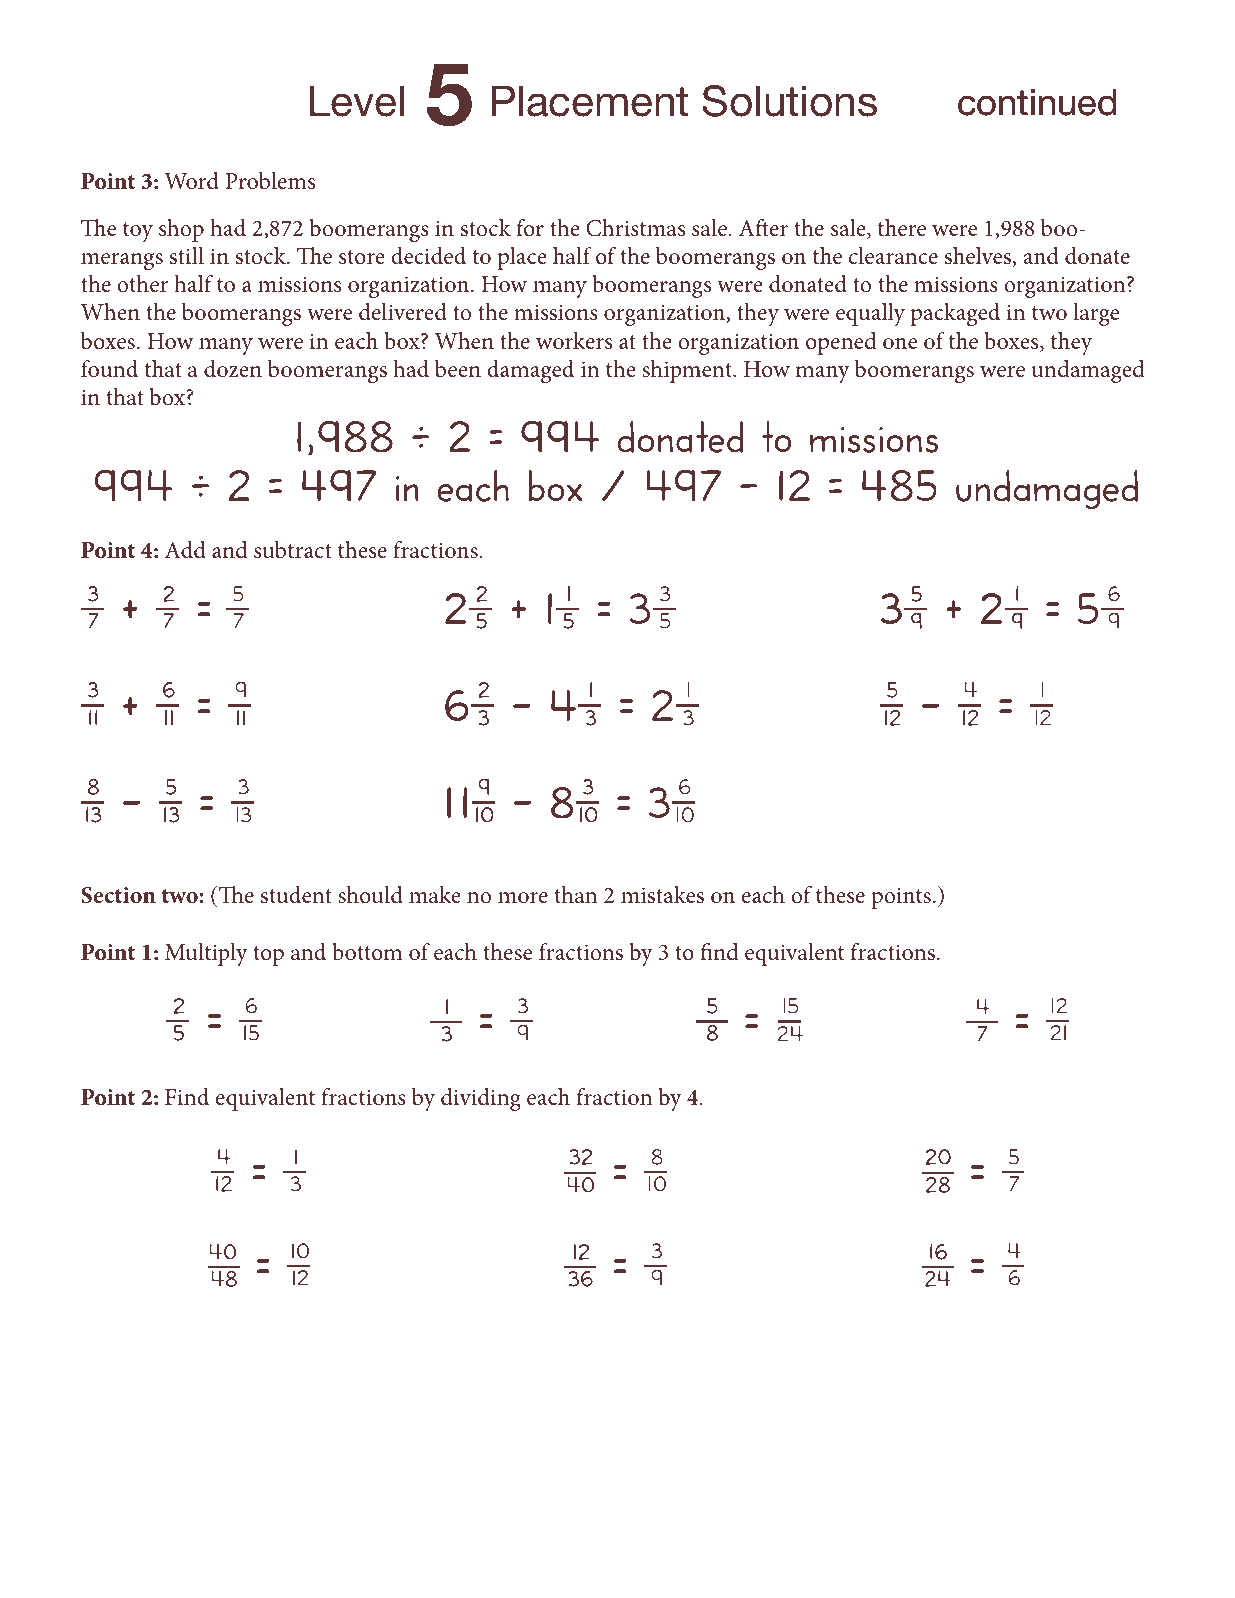  What do you see at coordinates (185, 550) in the screenshot?
I see `Add` at bounding box center [185, 550].
